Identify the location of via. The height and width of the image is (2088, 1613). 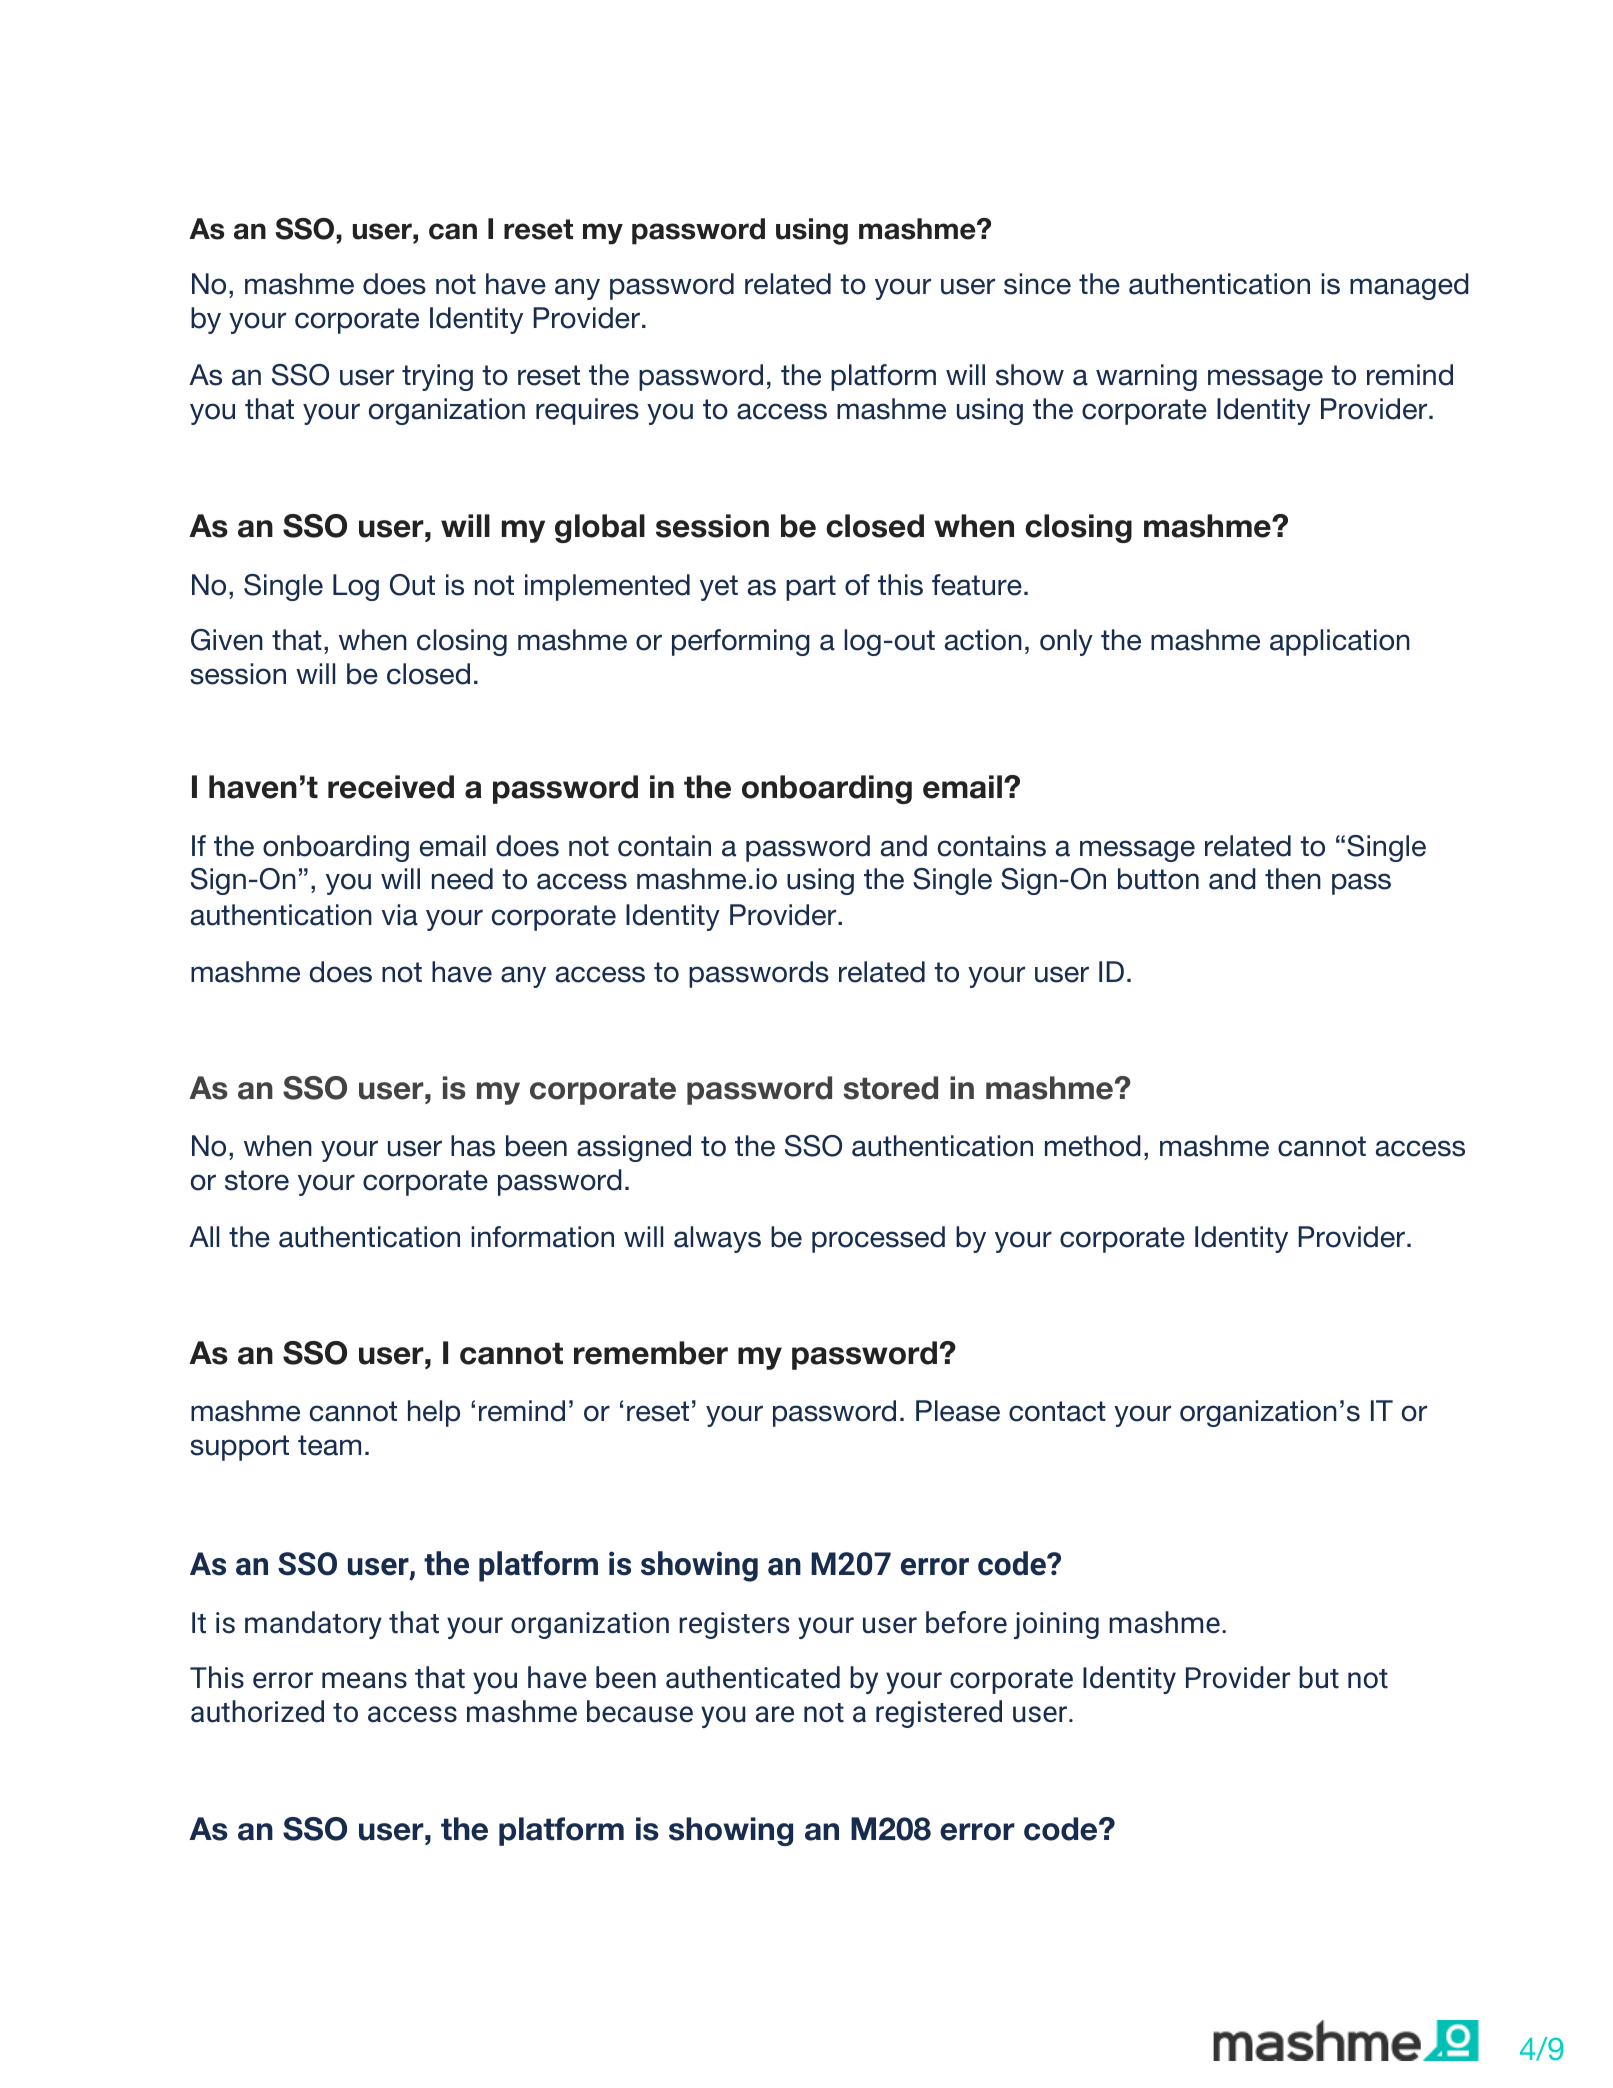
(400, 915).
